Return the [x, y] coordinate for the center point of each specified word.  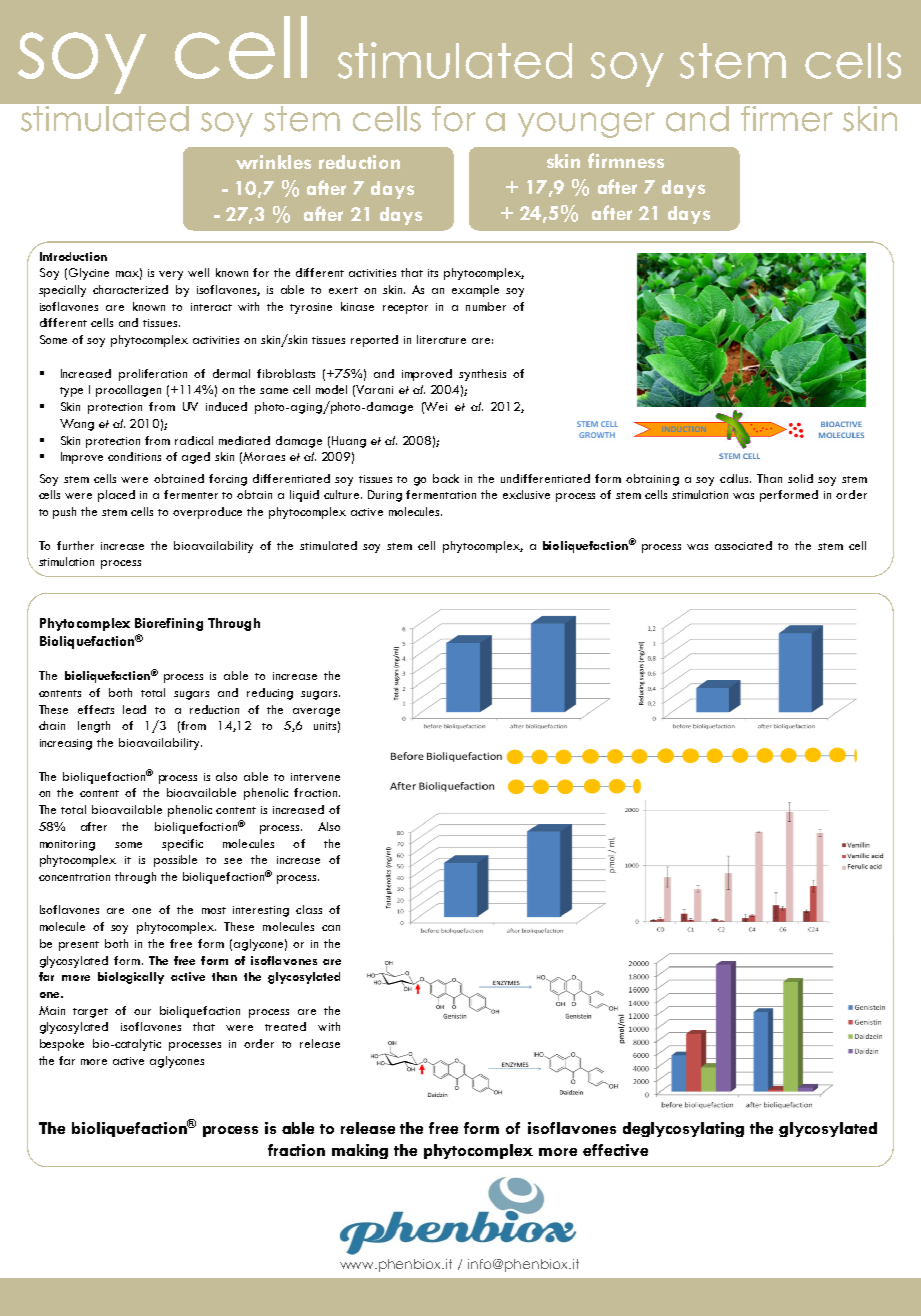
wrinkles [273, 162]
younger [586, 125]
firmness [626, 160]
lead [134, 709]
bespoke [62, 1045]
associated [743, 545]
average [316, 712]
